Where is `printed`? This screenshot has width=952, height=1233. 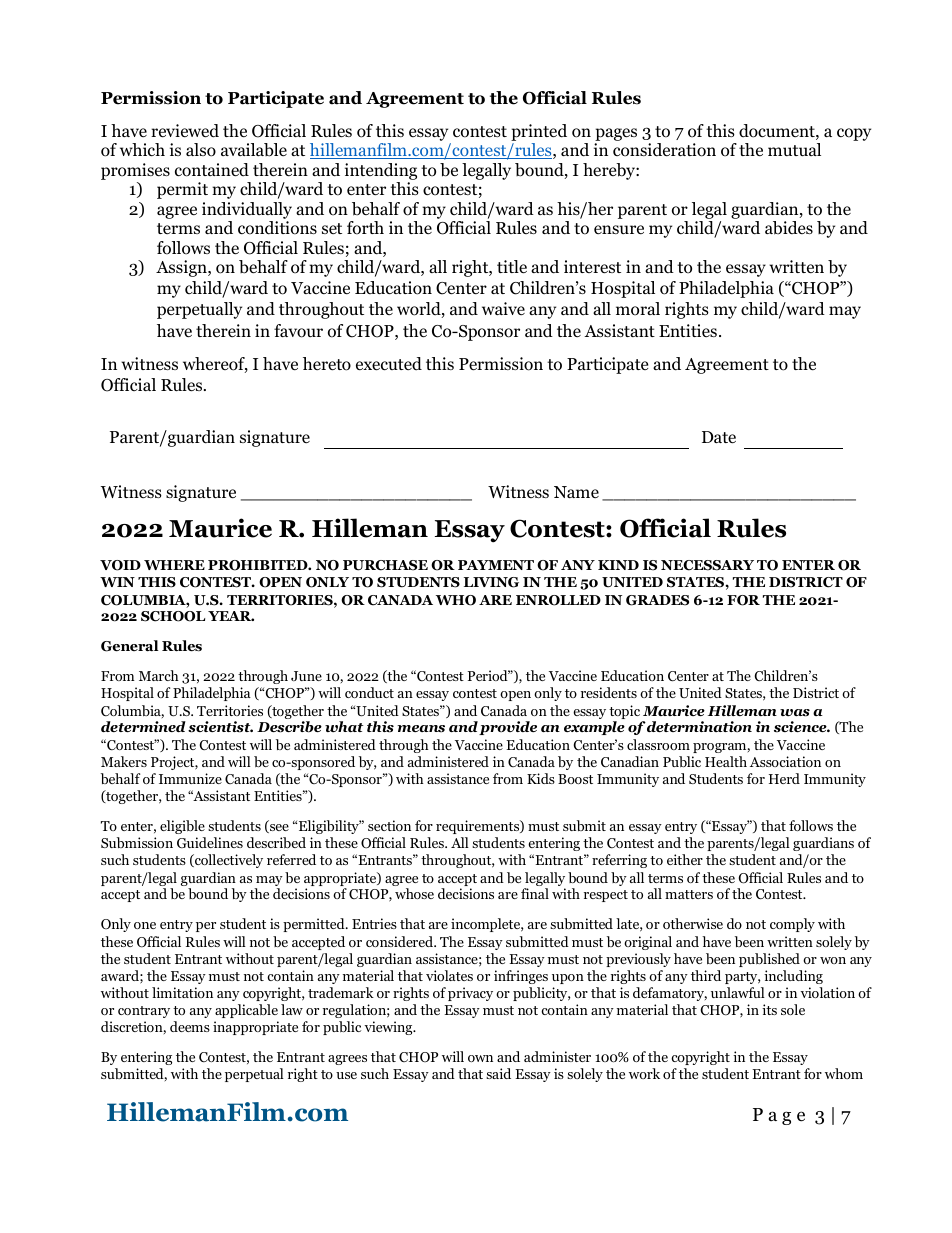 printed is located at coordinates (539, 134).
